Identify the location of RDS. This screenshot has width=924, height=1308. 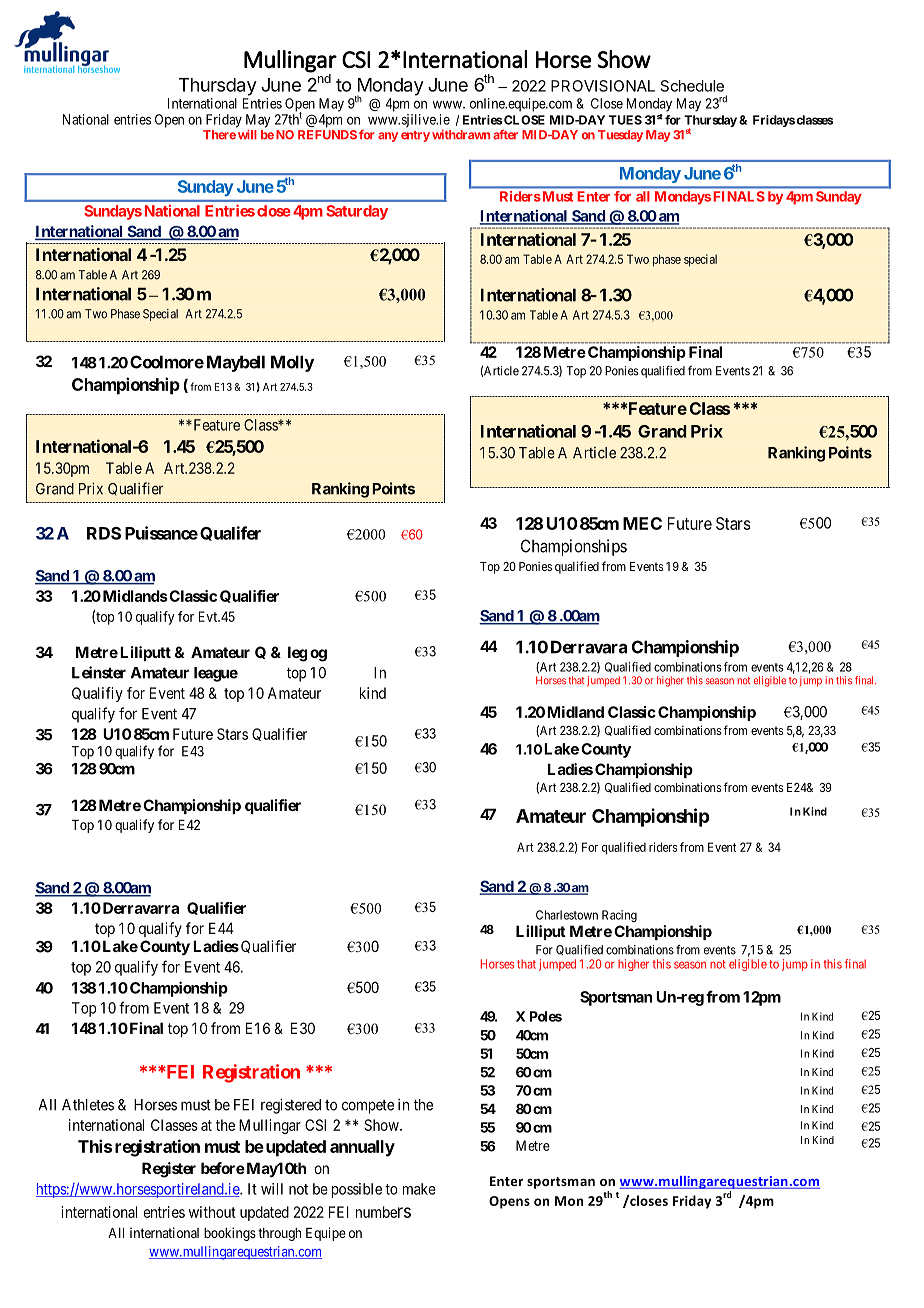
(104, 533).
